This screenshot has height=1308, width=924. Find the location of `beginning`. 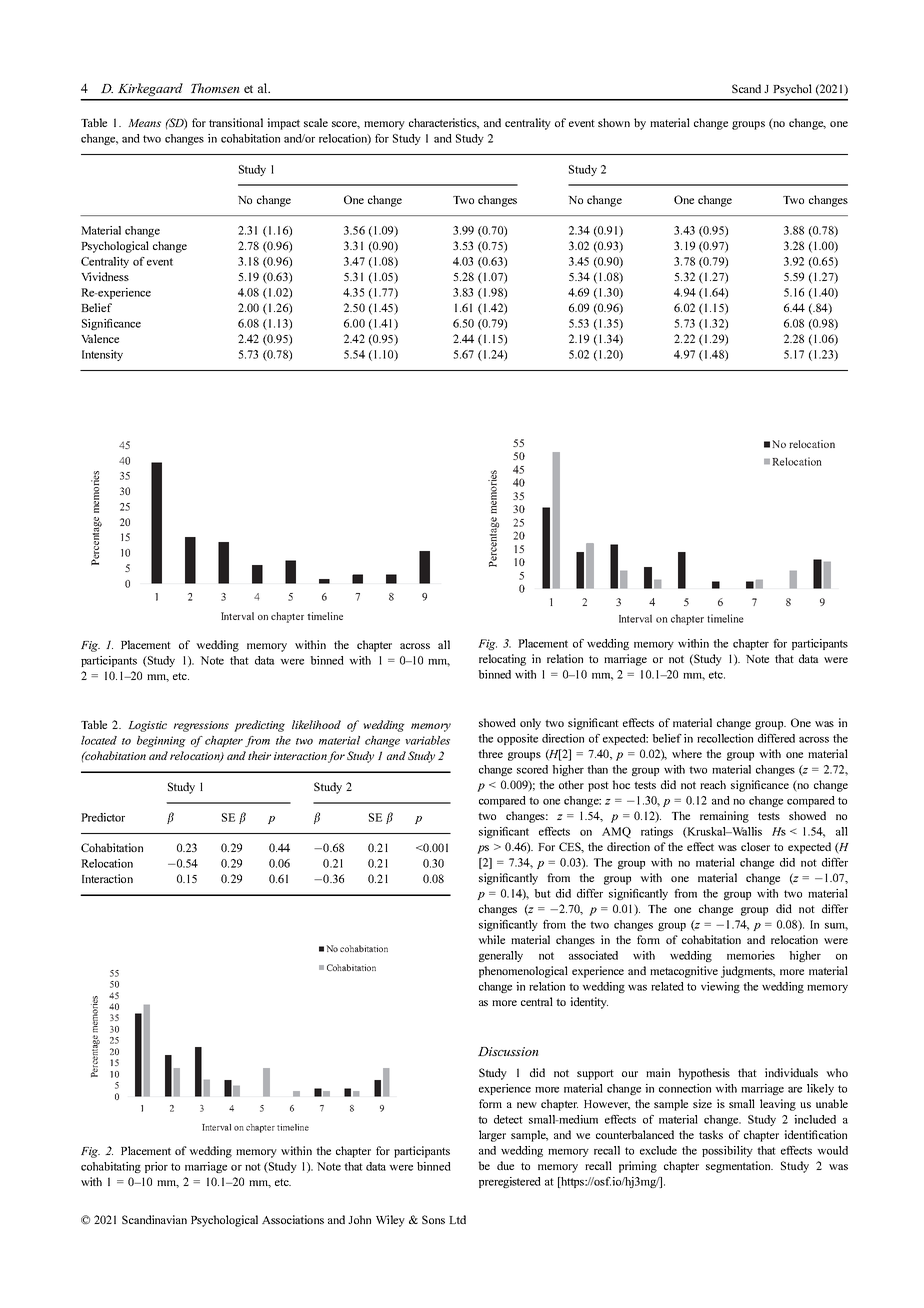

beginning is located at coordinates (161, 741).
